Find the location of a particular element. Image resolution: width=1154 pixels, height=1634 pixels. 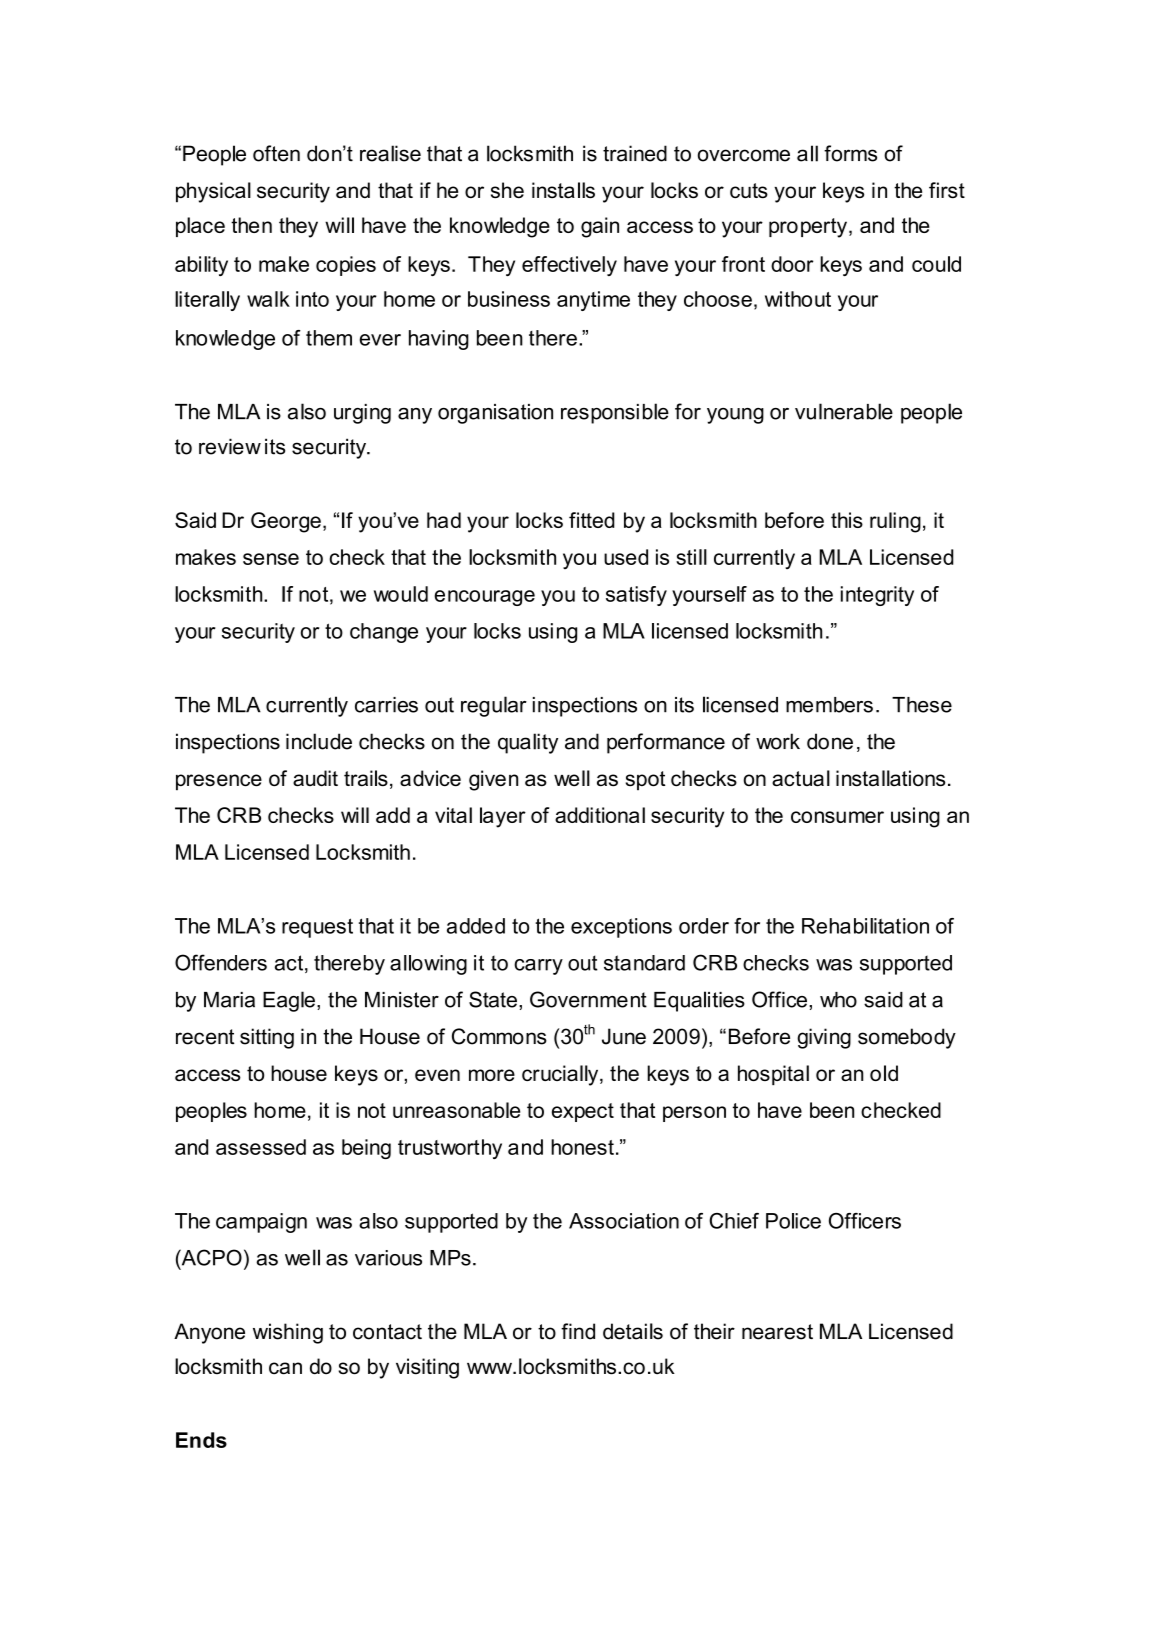

installs is located at coordinates (563, 190).
